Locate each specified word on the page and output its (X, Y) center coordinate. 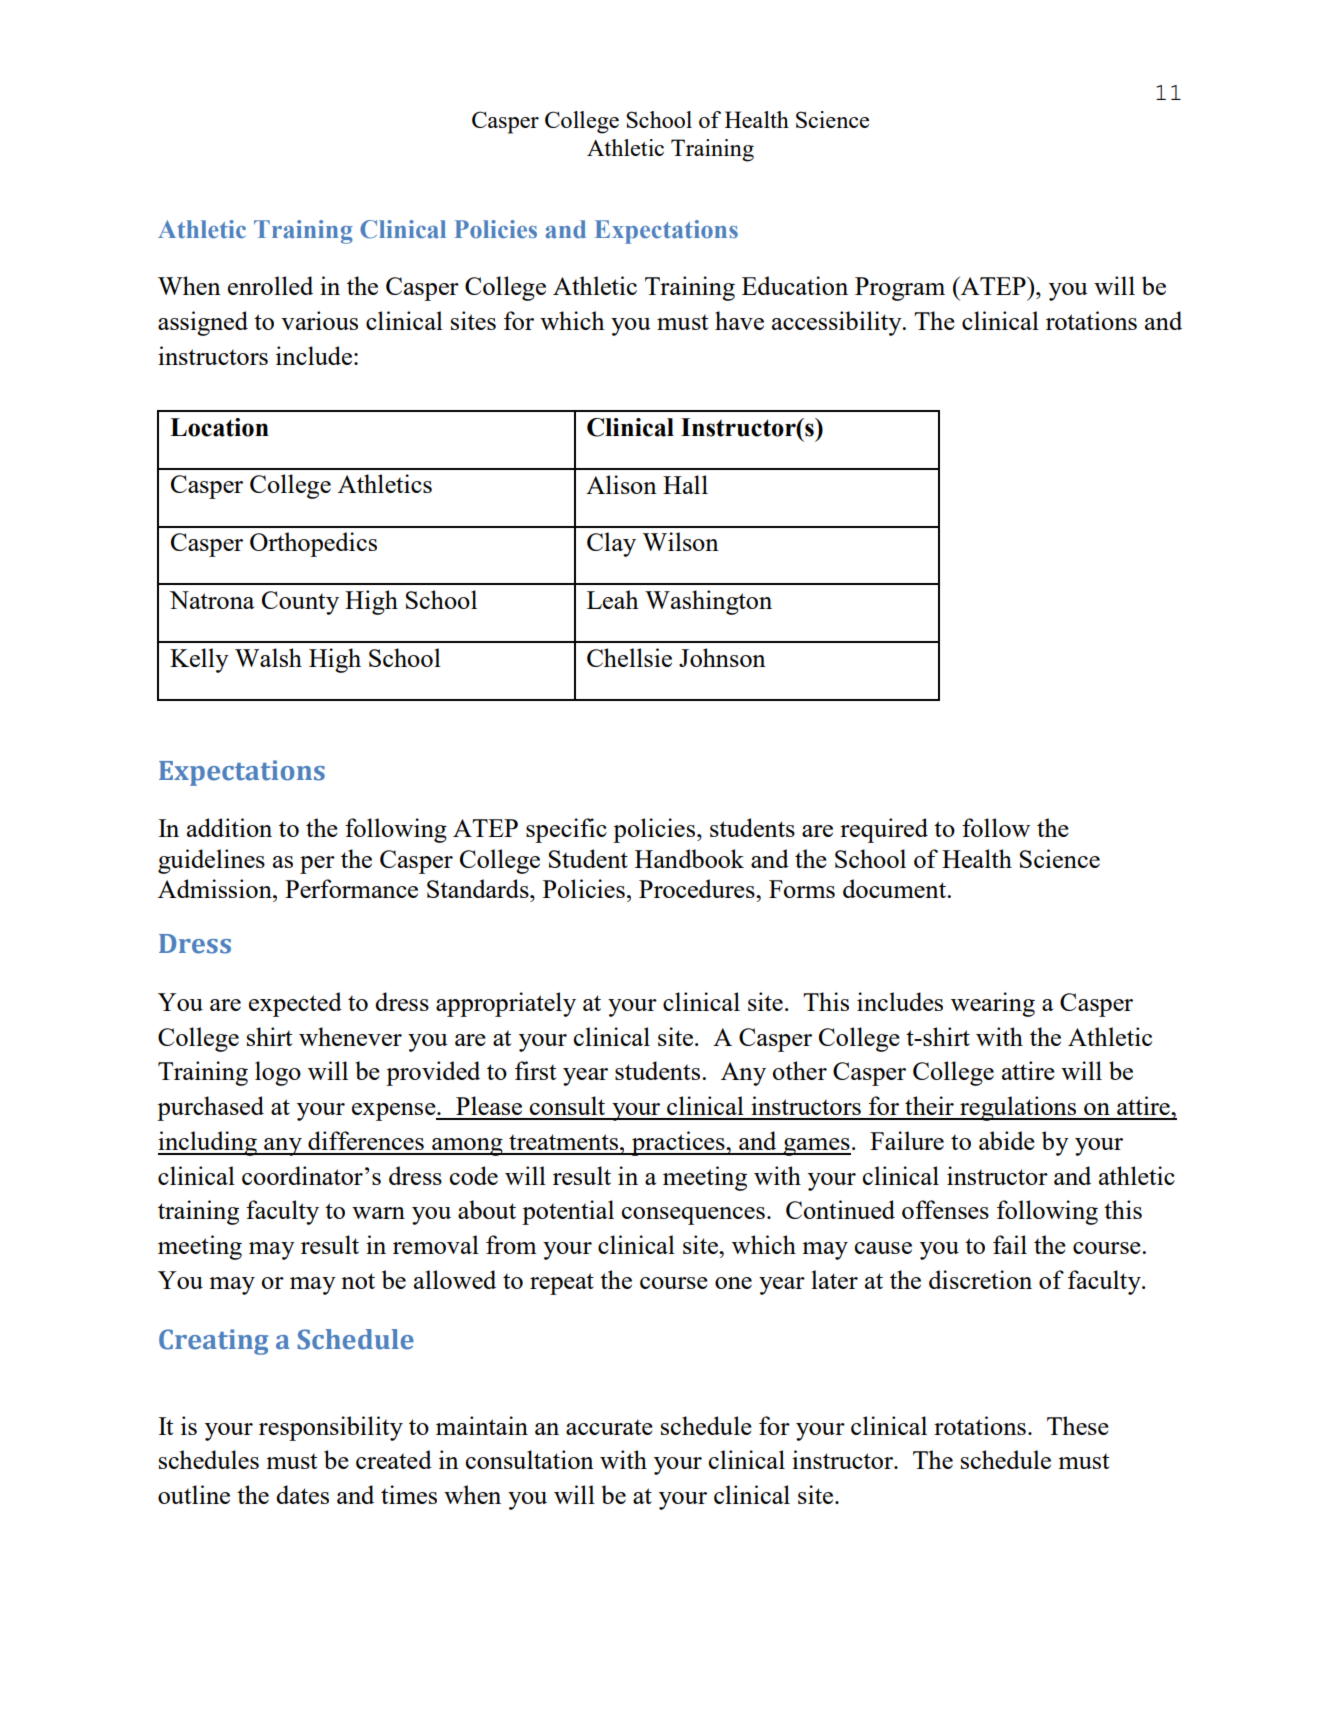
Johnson (722, 657)
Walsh (268, 657)
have (739, 320)
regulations (1018, 1108)
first (535, 1070)
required (884, 830)
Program (900, 289)
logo (278, 1073)
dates (302, 1494)
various (319, 320)
